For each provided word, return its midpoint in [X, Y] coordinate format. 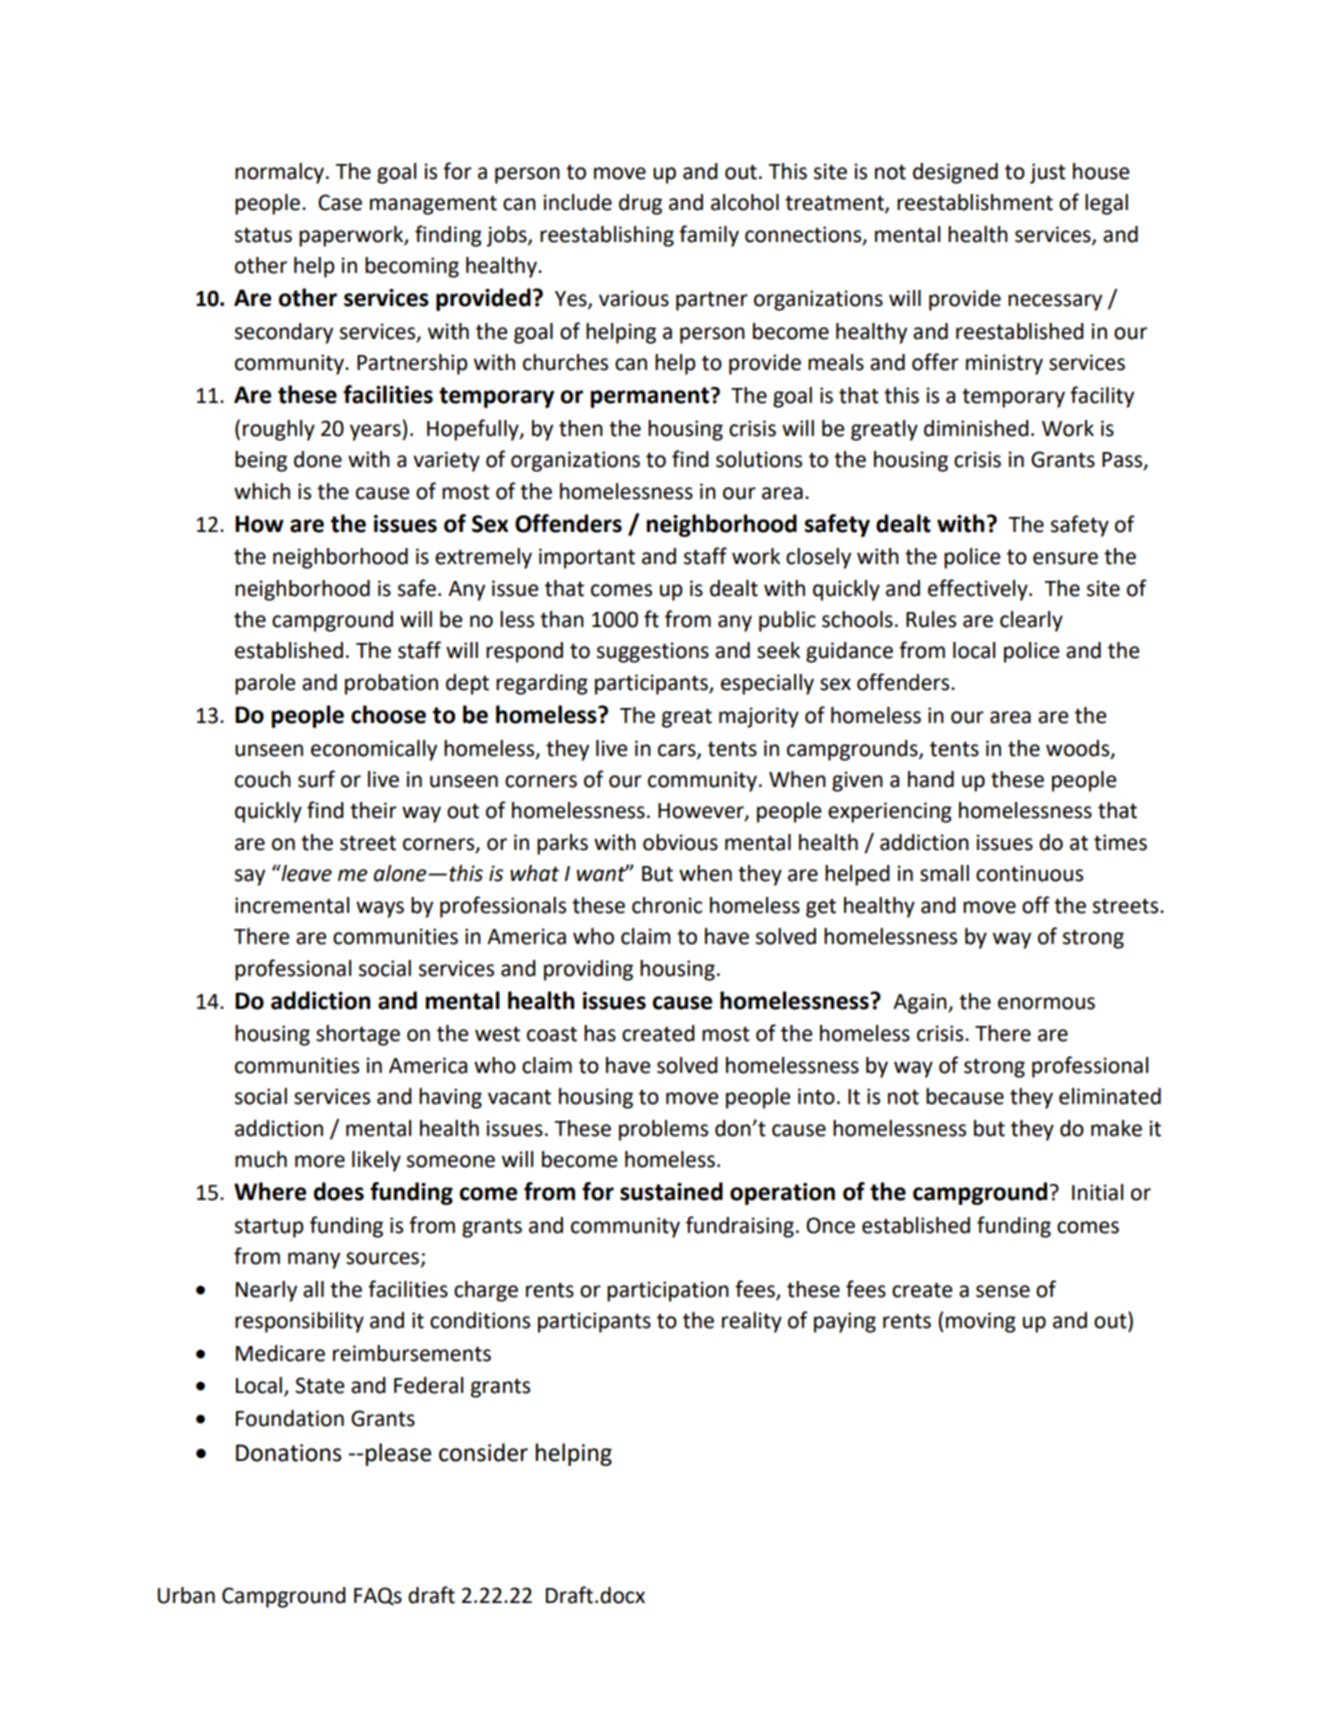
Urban [186, 1595]
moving [981, 1322]
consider [483, 1452]
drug [640, 204]
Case [340, 202]
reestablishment [975, 202]
